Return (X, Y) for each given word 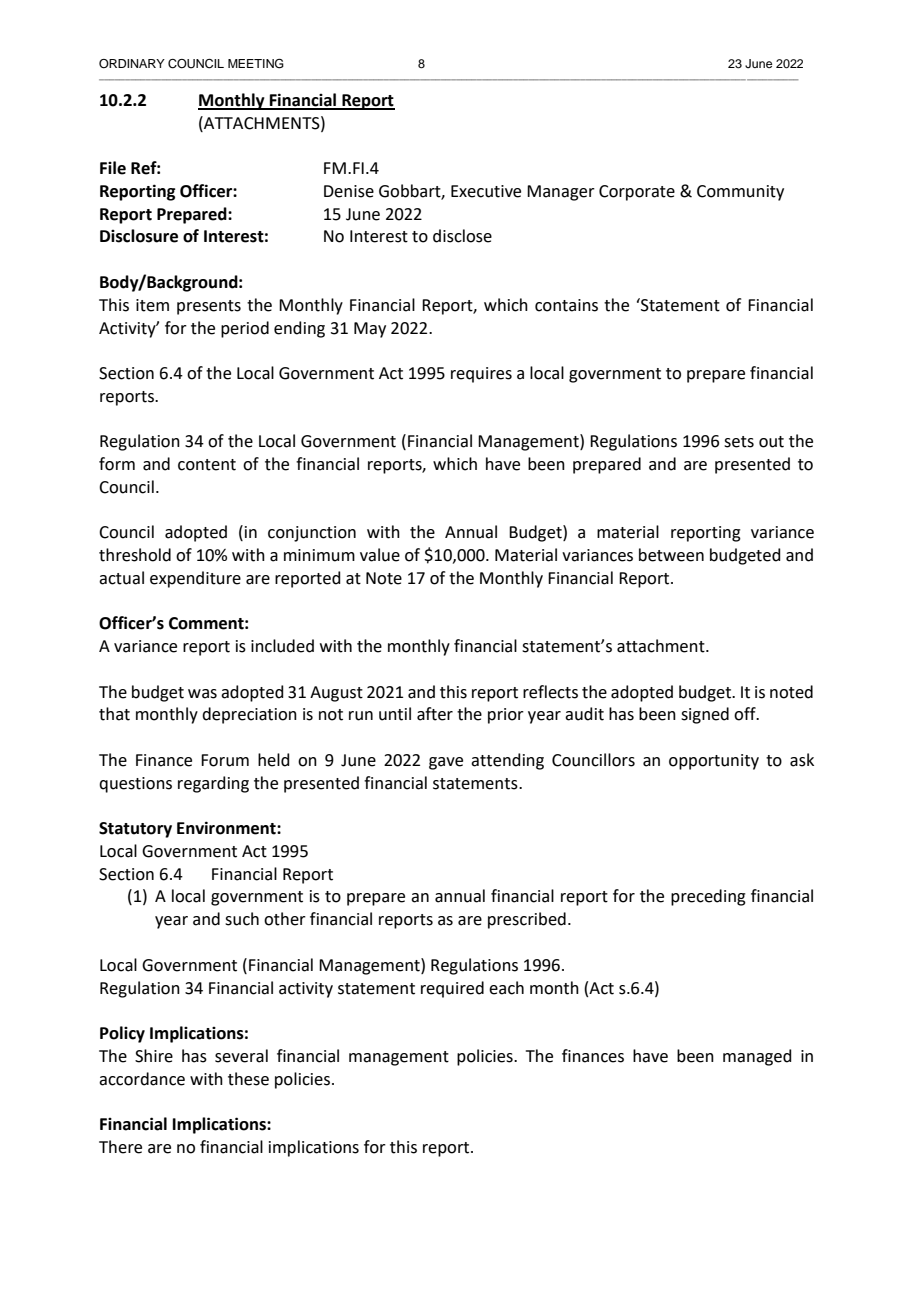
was (202, 694)
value (380, 555)
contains (566, 305)
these (248, 1079)
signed (705, 715)
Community (740, 193)
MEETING (256, 64)
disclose (462, 236)
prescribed (527, 920)
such (242, 919)
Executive (486, 191)
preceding (708, 897)
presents (209, 307)
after (435, 714)
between (671, 555)
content (207, 465)
